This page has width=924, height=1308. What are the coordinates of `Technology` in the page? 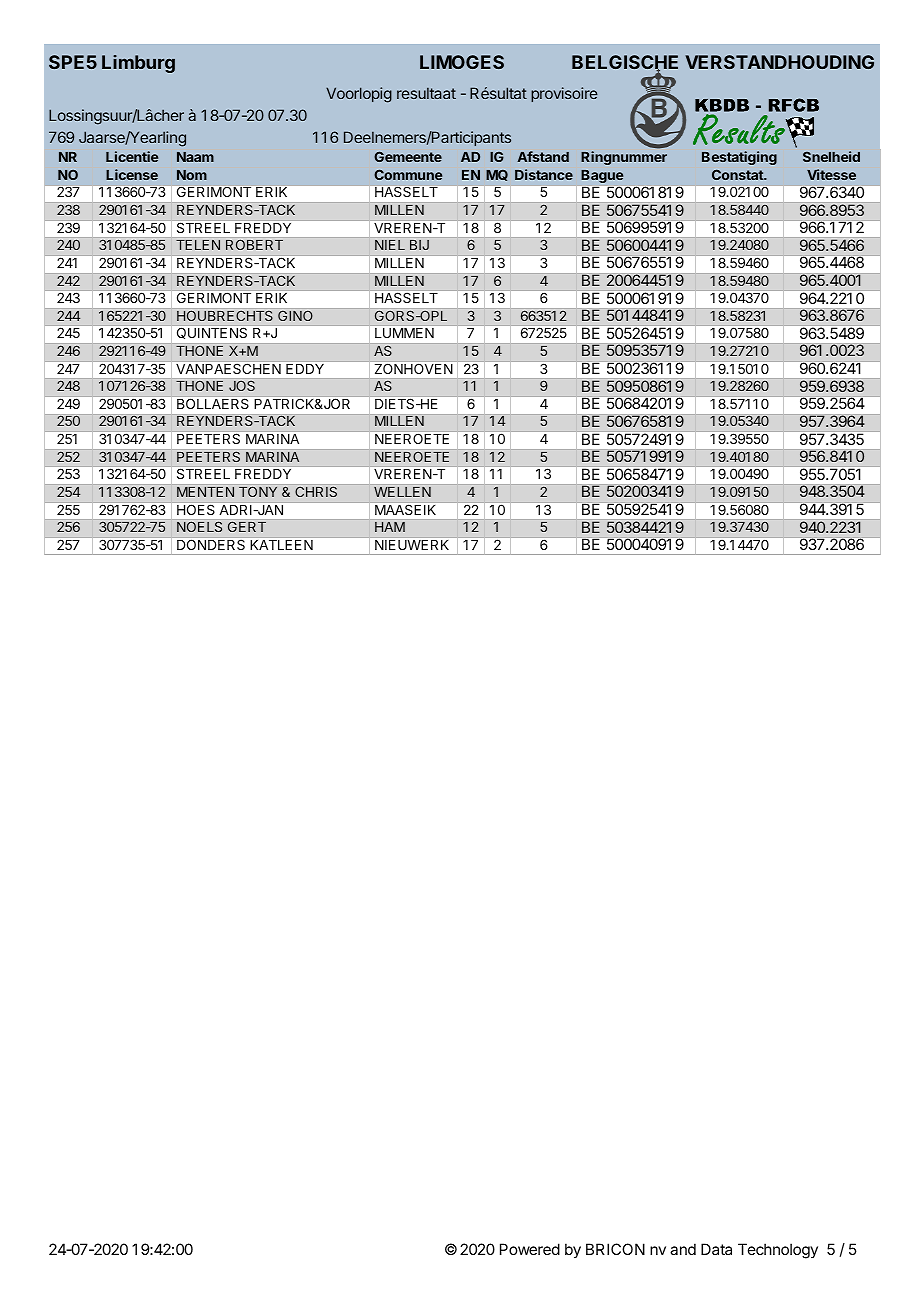 It's located at (778, 1251).
